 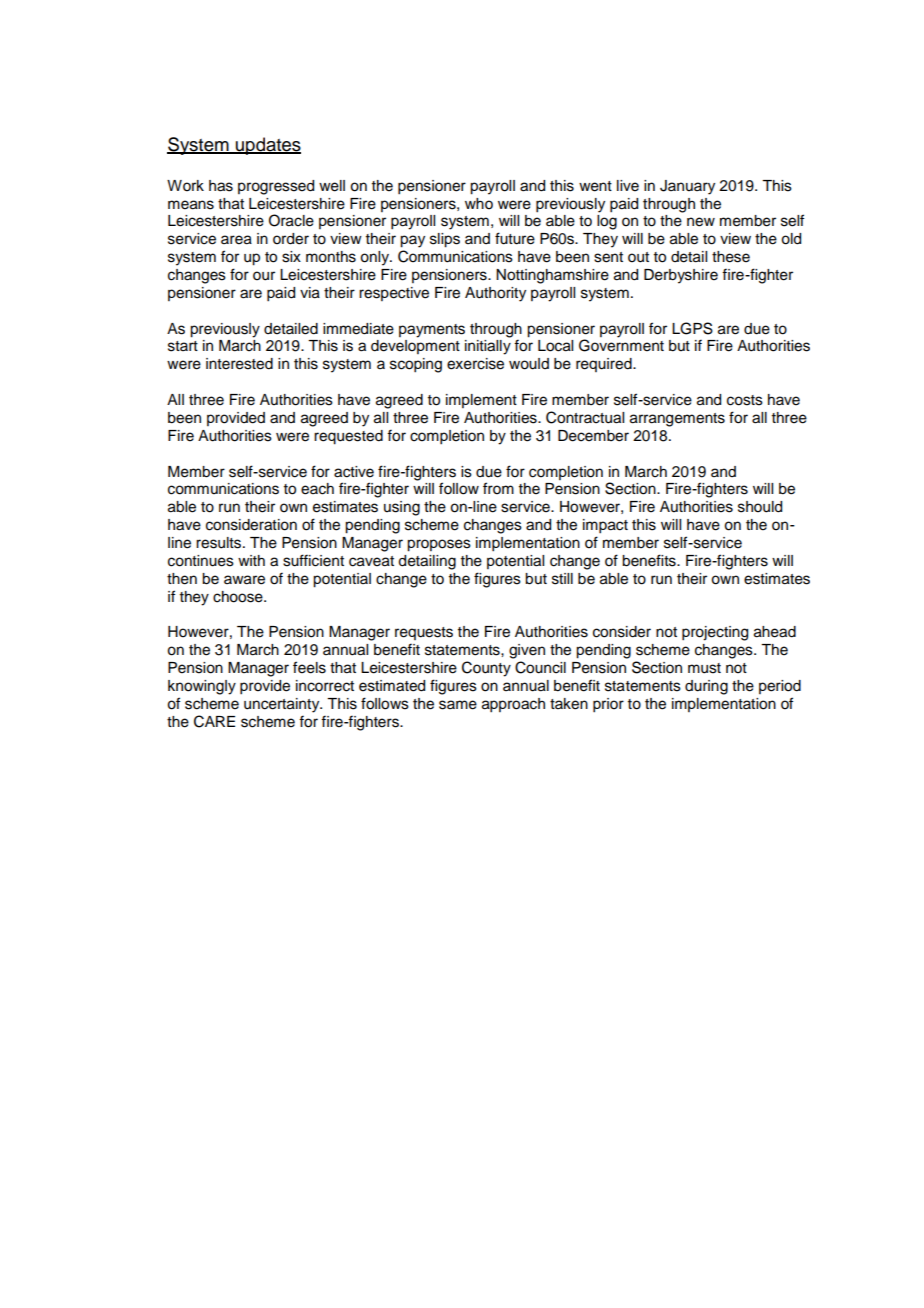 What do you see at coordinates (251, 560) in the page?
I see `with` at bounding box center [251, 560].
